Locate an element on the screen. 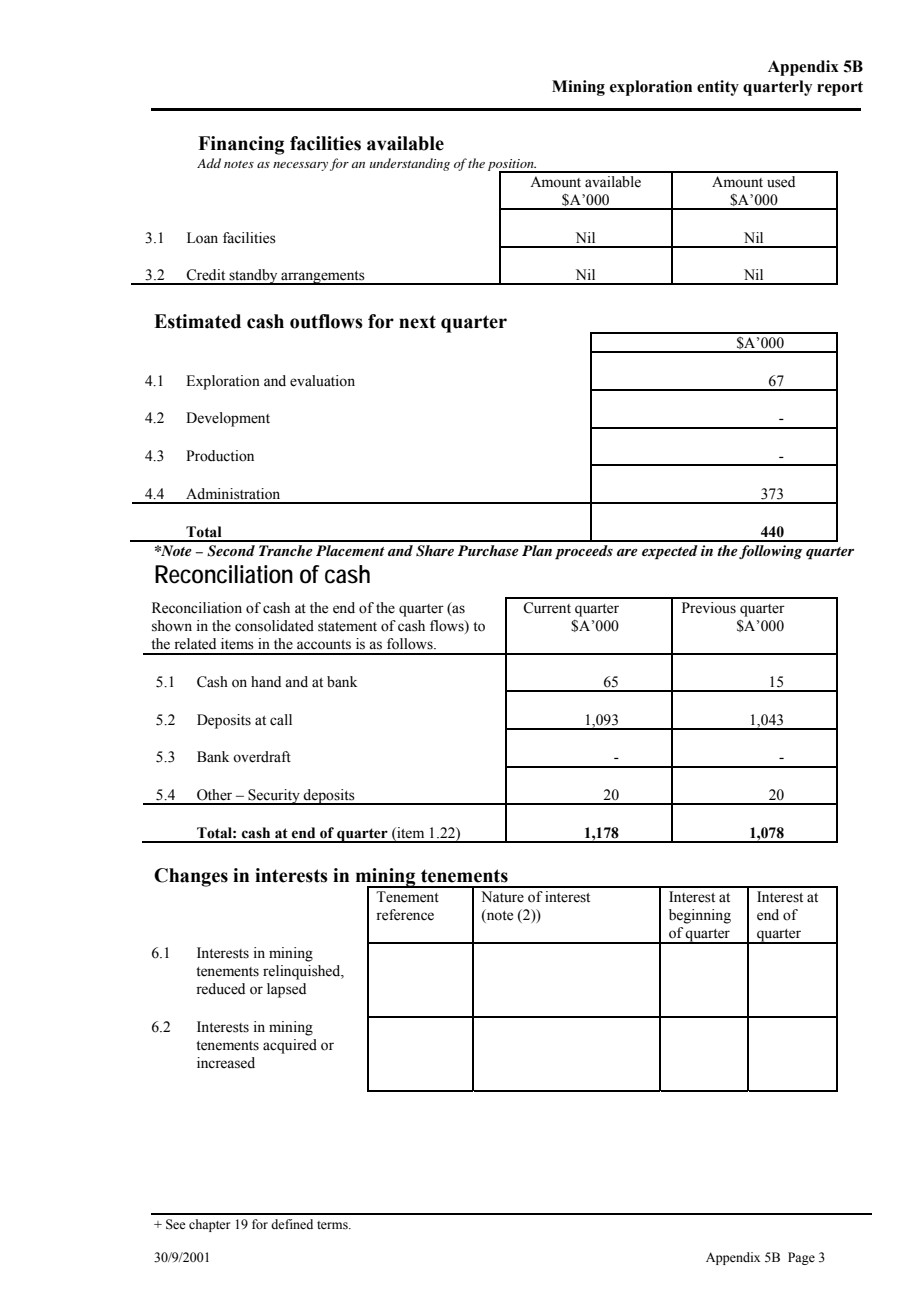 The height and width of the screenshot is (1308, 924). entity is located at coordinates (718, 88).
